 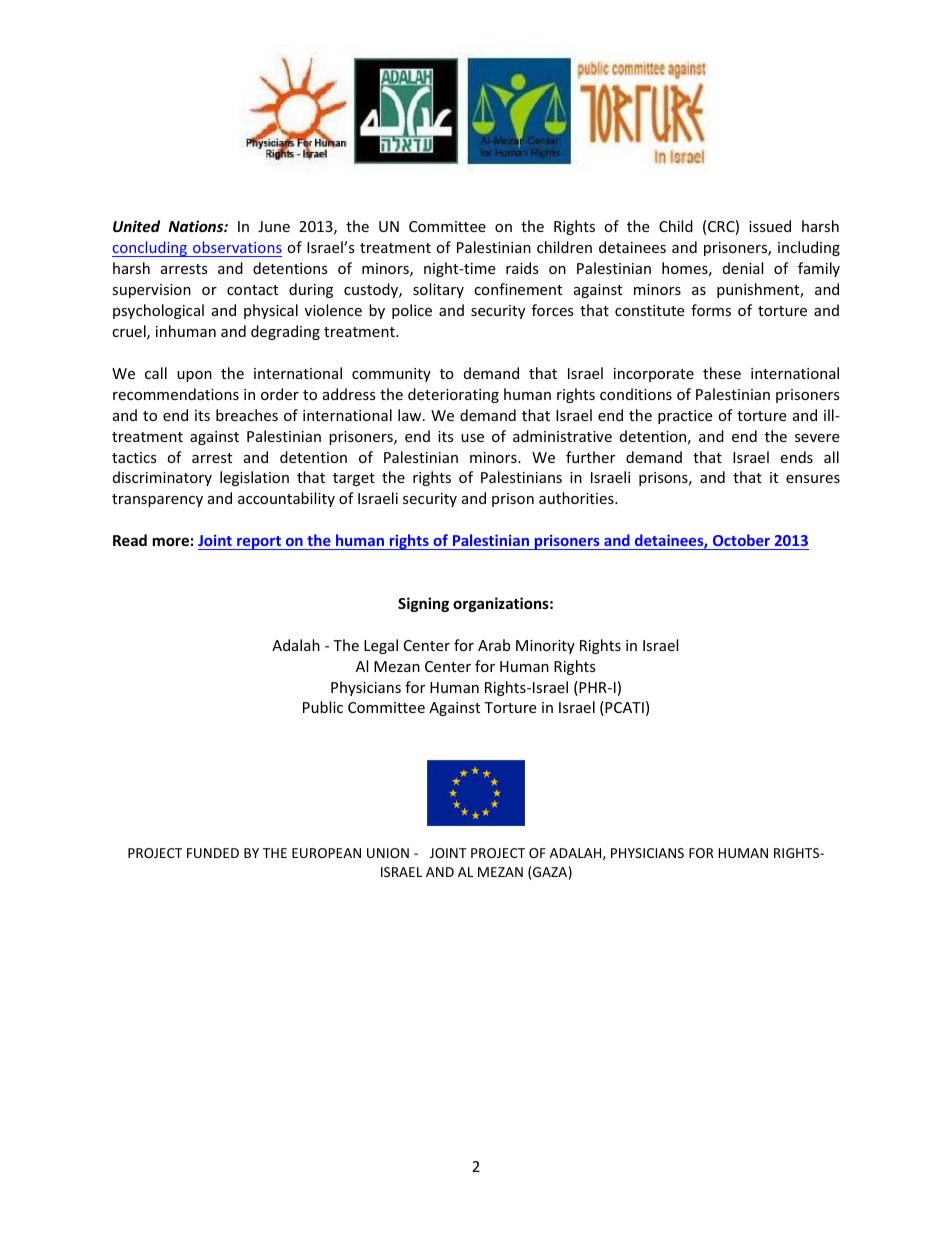 What do you see at coordinates (323, 707) in the screenshot?
I see `Public` at bounding box center [323, 707].
